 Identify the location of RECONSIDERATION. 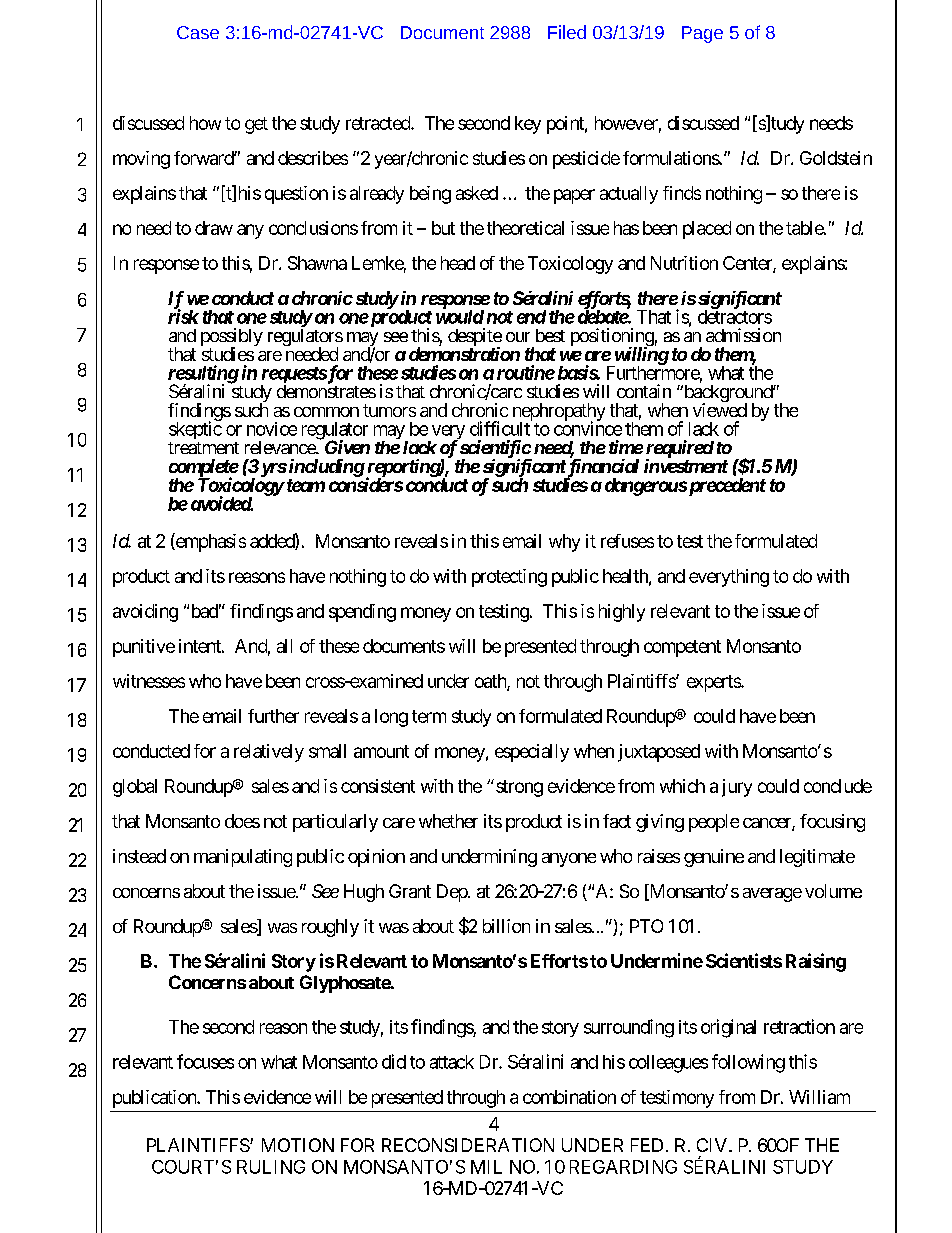
(468, 1145).
